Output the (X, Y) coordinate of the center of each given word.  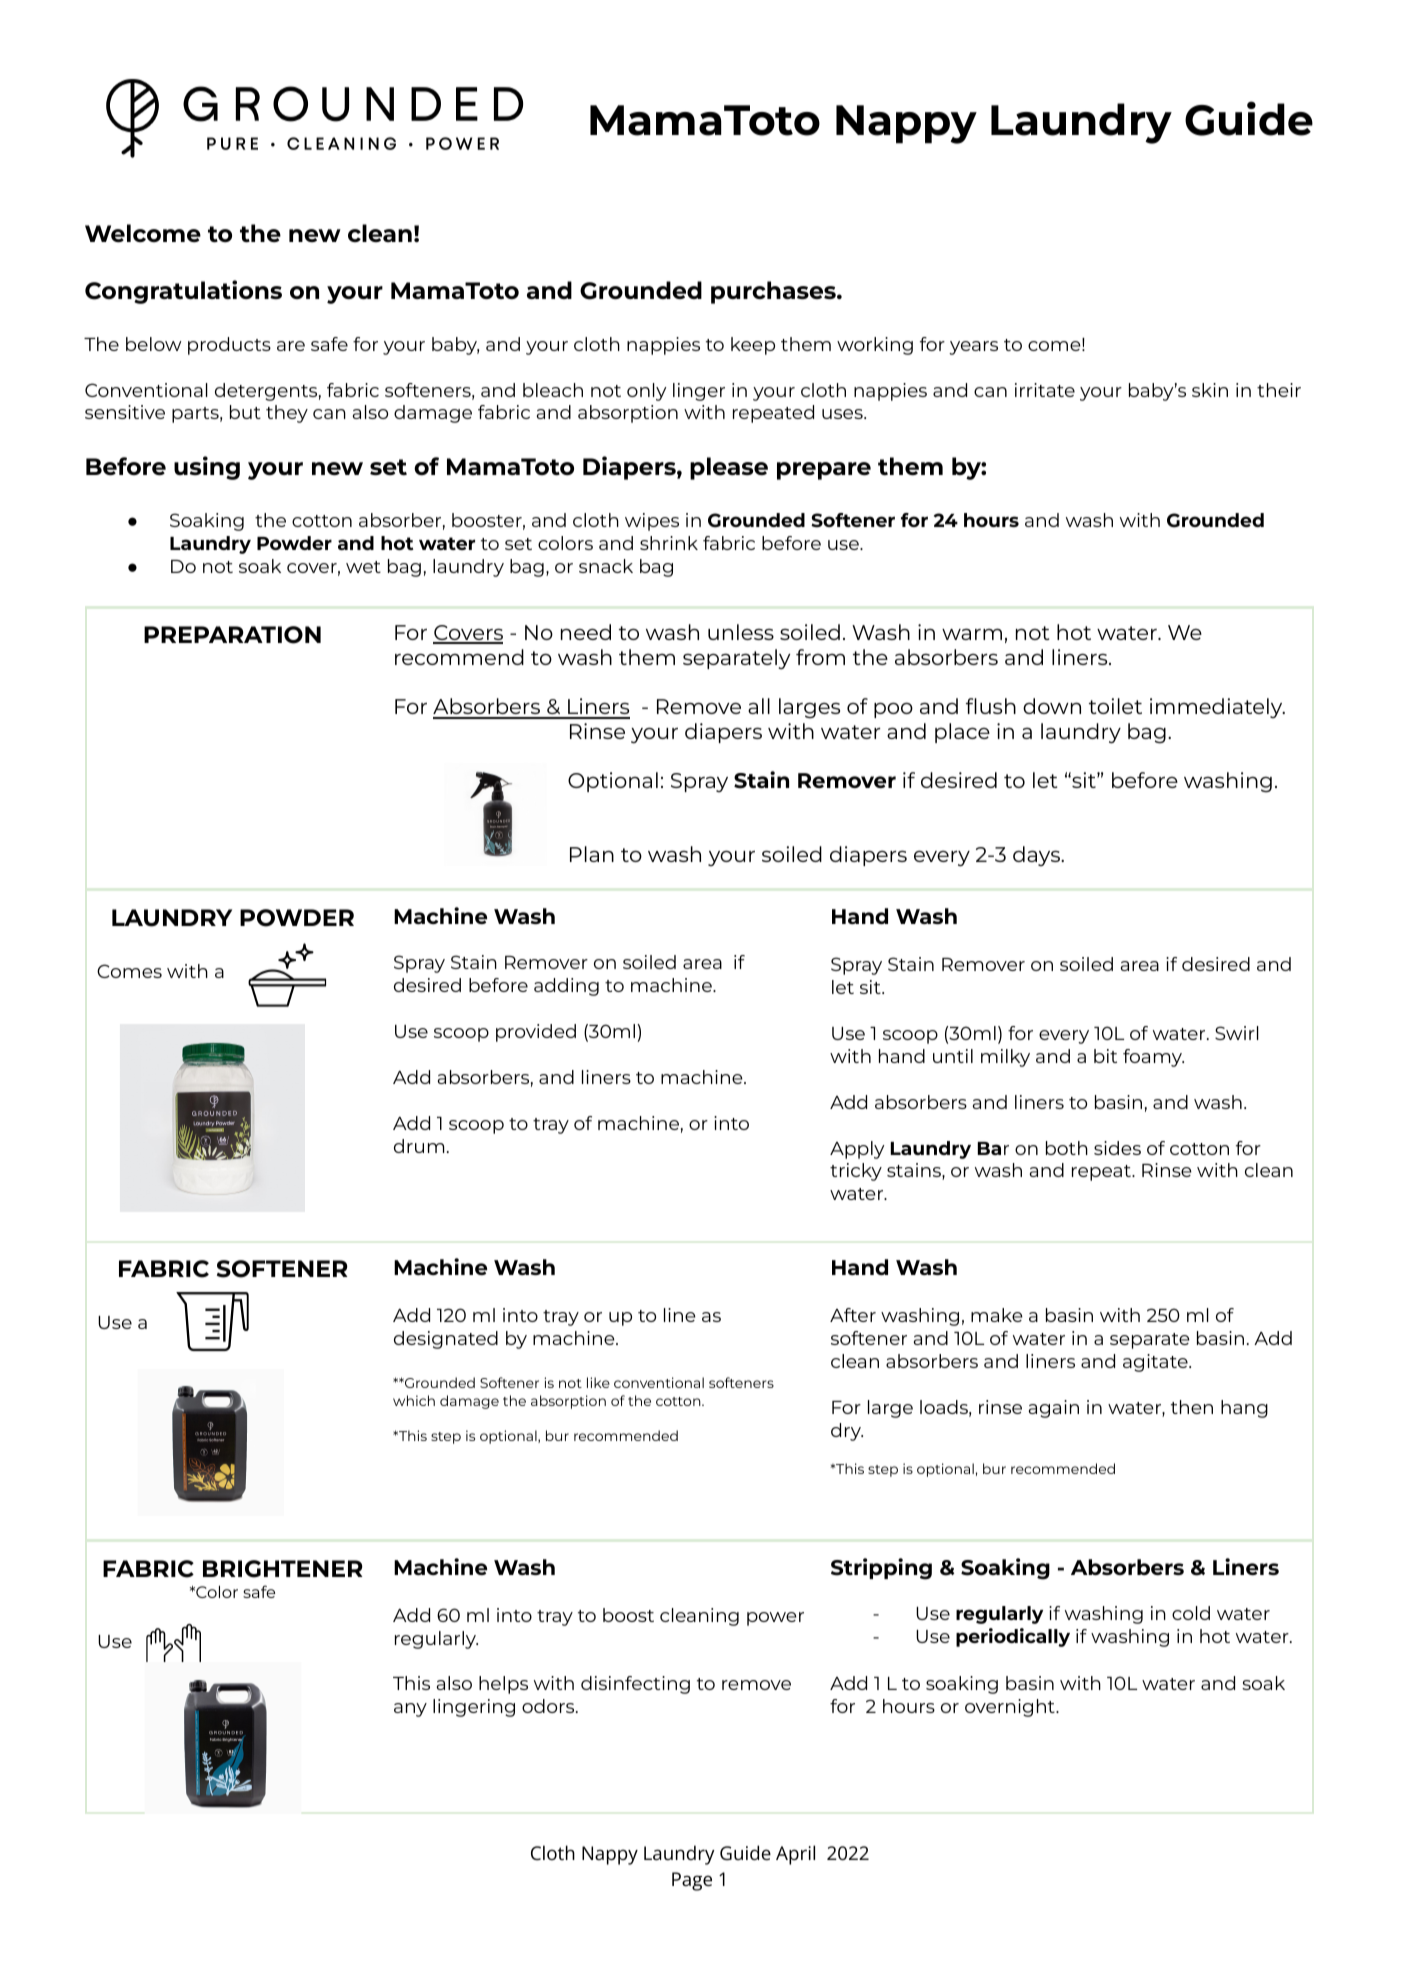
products (229, 346)
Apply (857, 1150)
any (410, 1710)
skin (1210, 390)
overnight (1011, 1708)
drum (419, 1146)
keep (753, 346)
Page (692, 1881)
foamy (1153, 1058)
